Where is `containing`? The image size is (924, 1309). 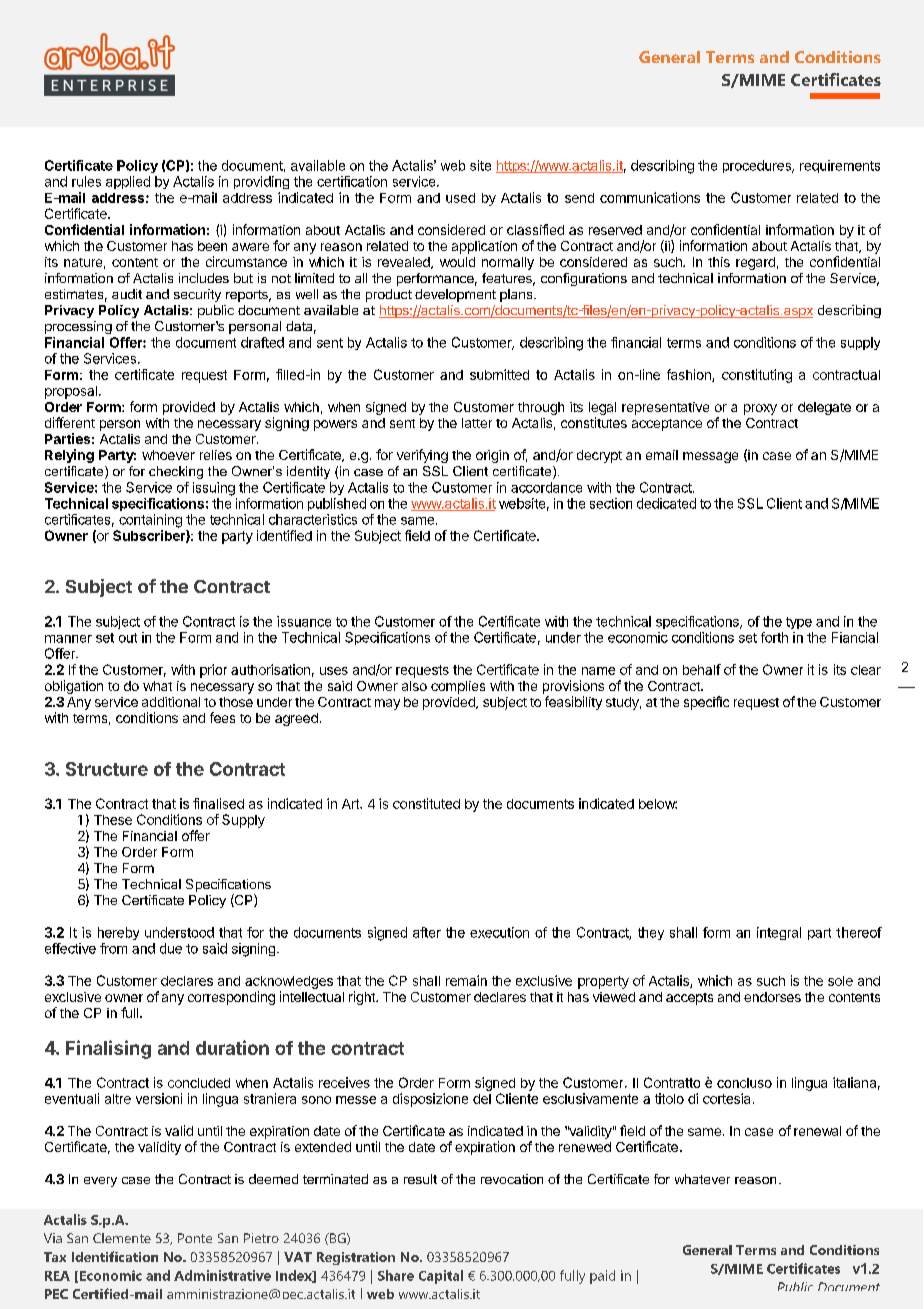 containing is located at coordinates (150, 521).
